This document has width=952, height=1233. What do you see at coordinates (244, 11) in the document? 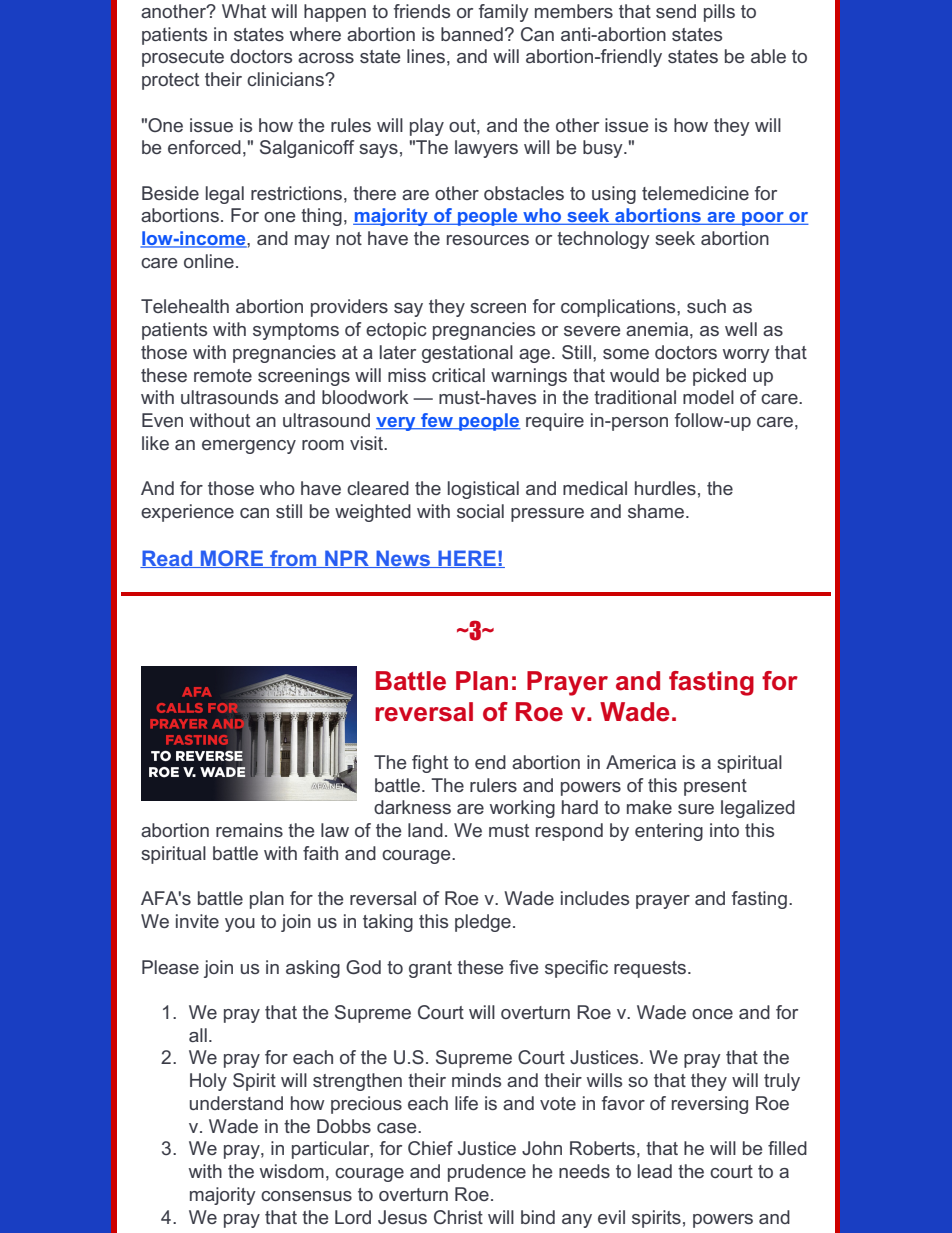
I see `What` at bounding box center [244, 11].
